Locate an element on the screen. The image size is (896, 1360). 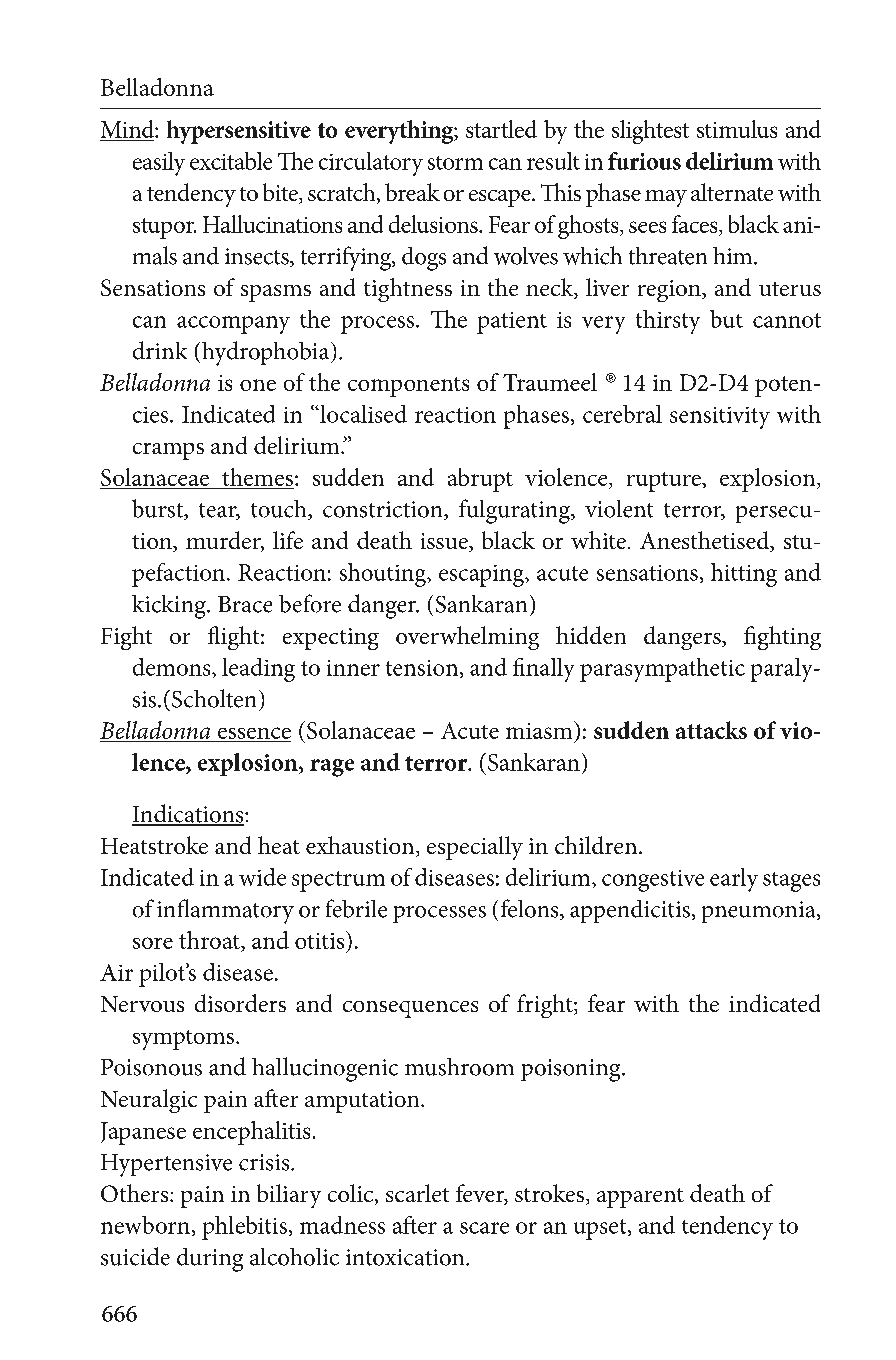
drink is located at coordinates (160, 350).
